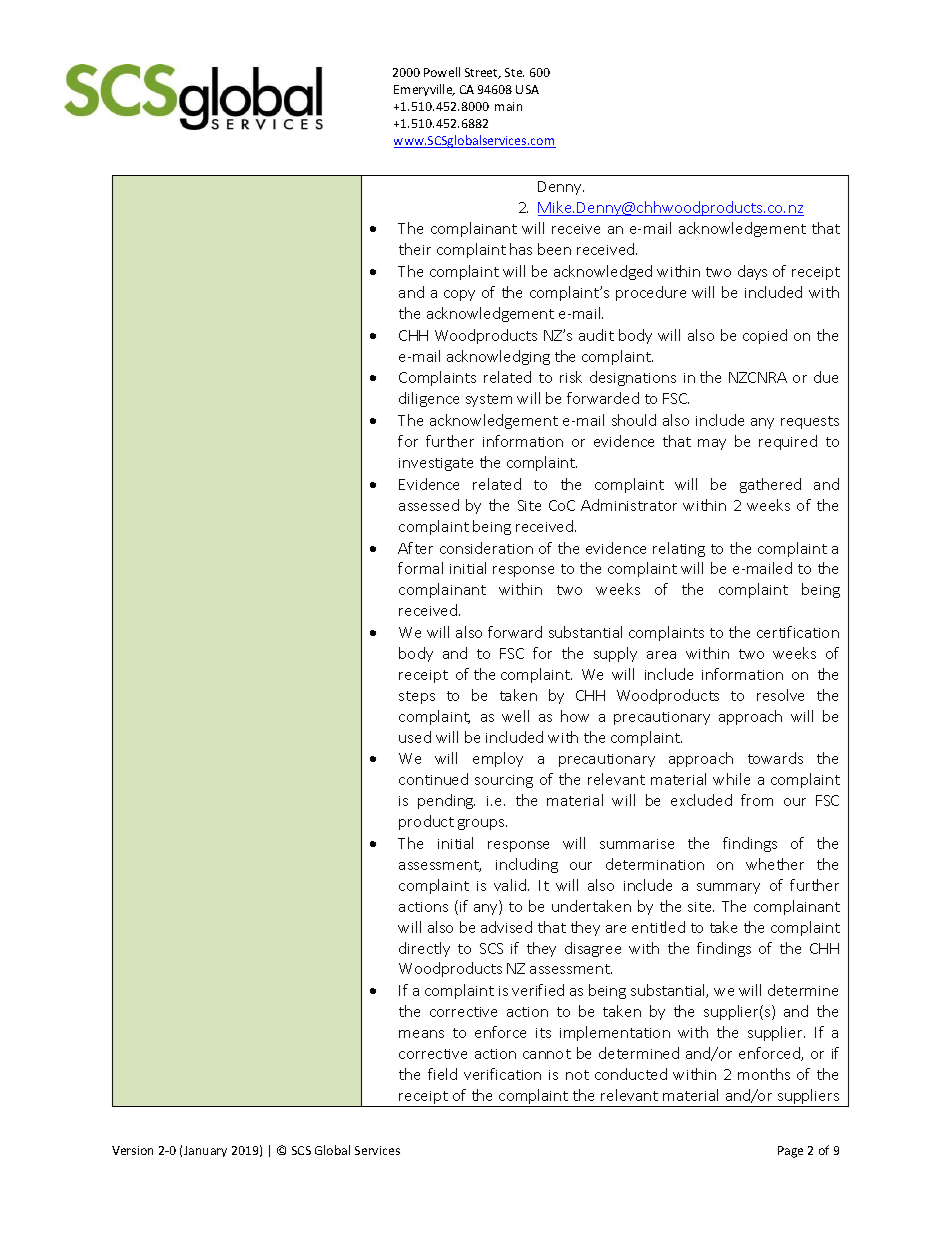 The width and height of the image is (952, 1233). I want to click on valid, so click(510, 885).
